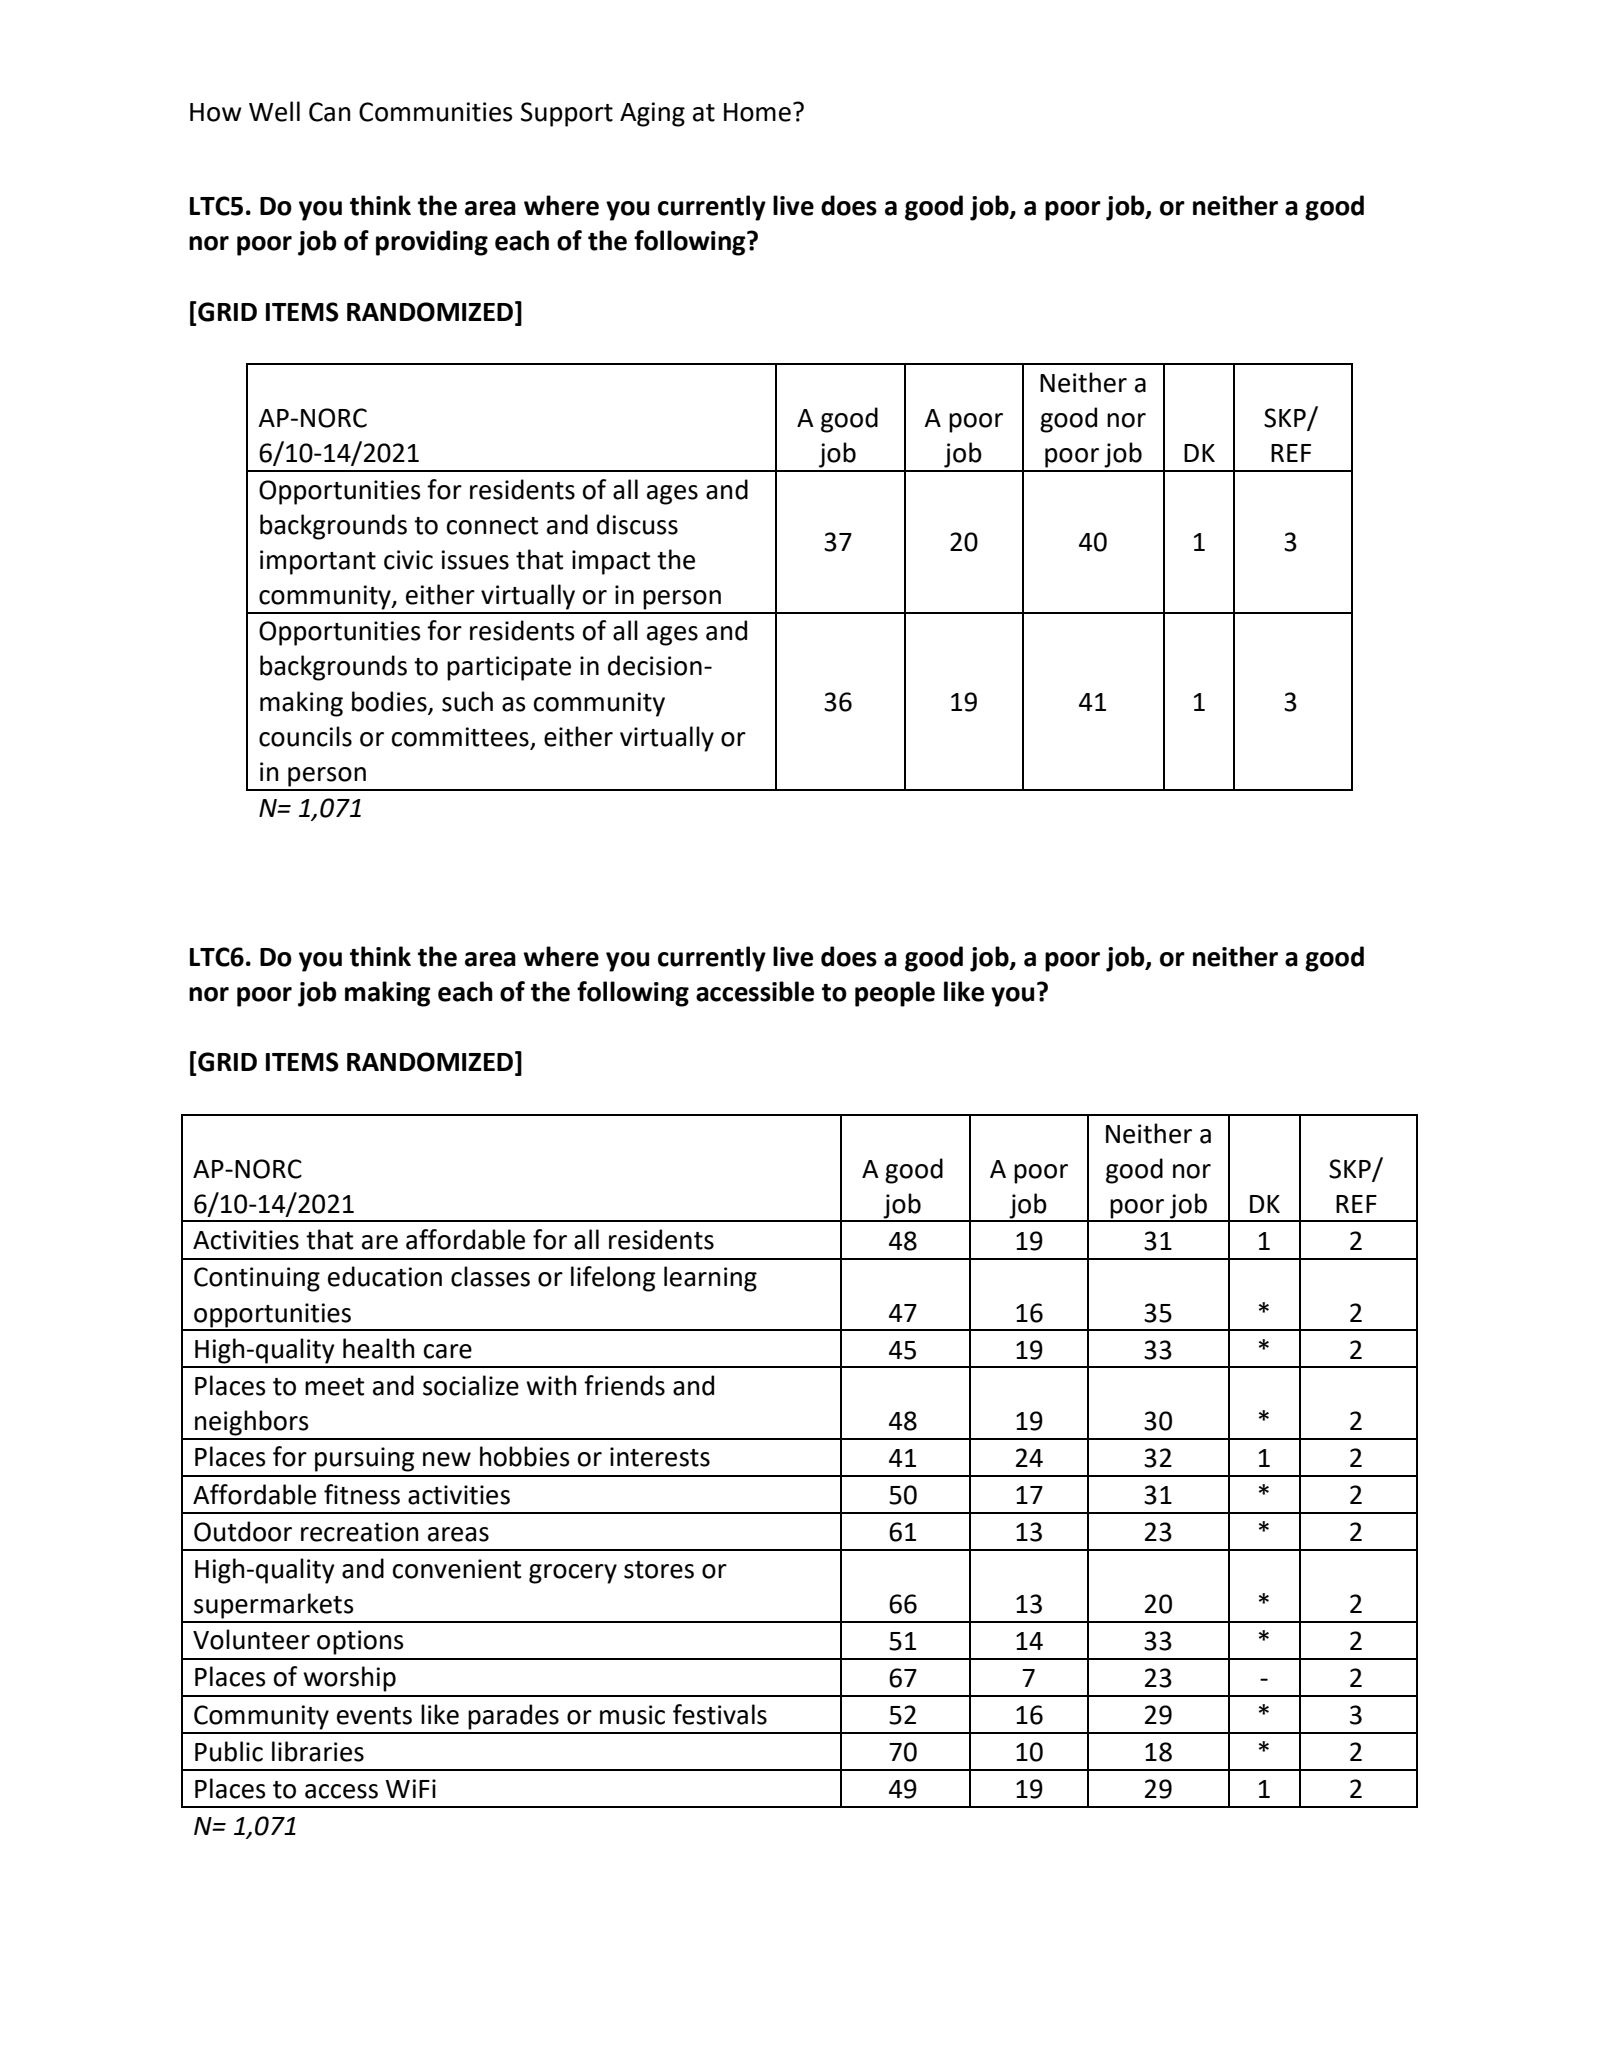 The height and width of the screenshot is (2070, 1599). I want to click on Home, so click(757, 112).
